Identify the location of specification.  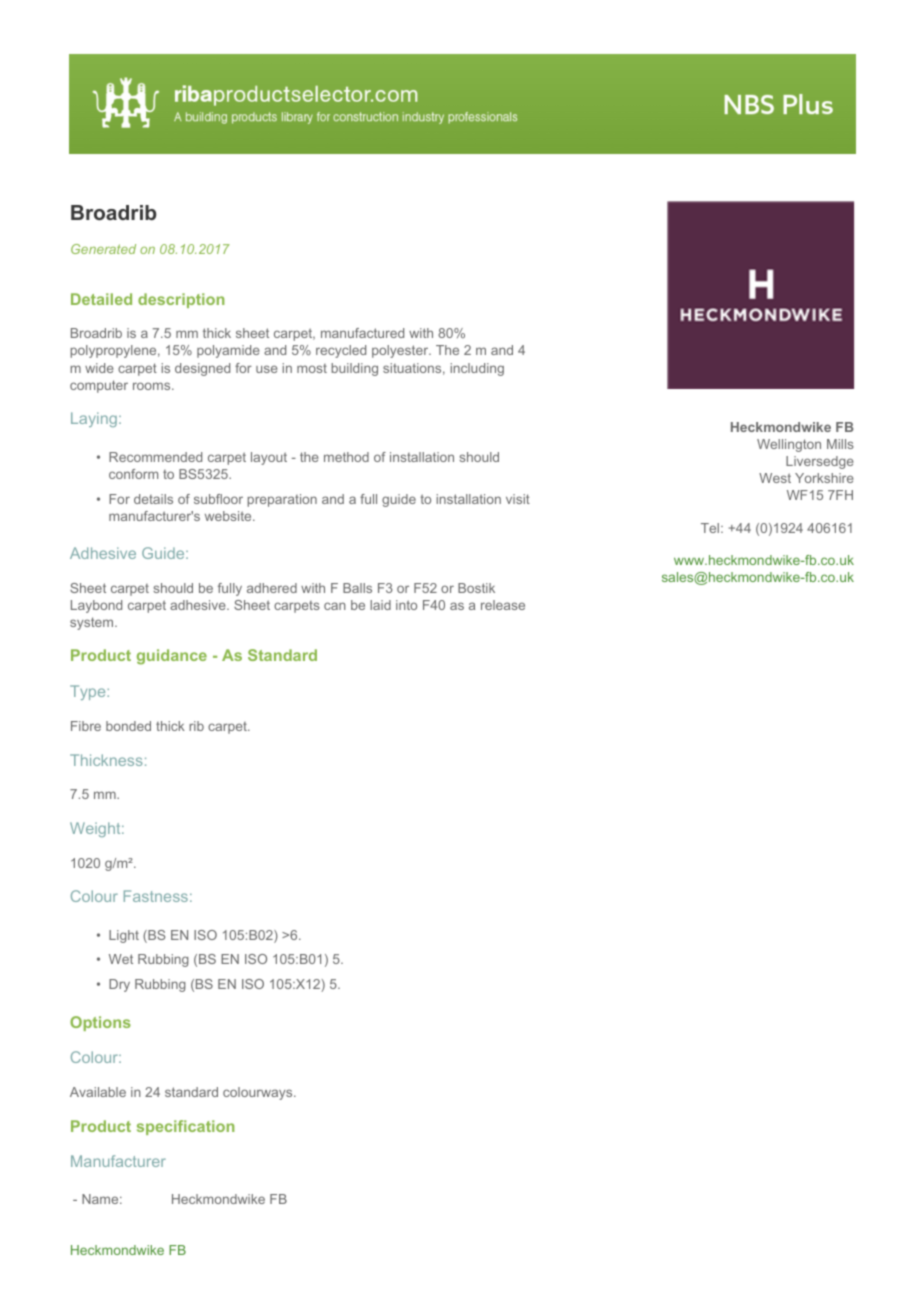
(185, 1127).
